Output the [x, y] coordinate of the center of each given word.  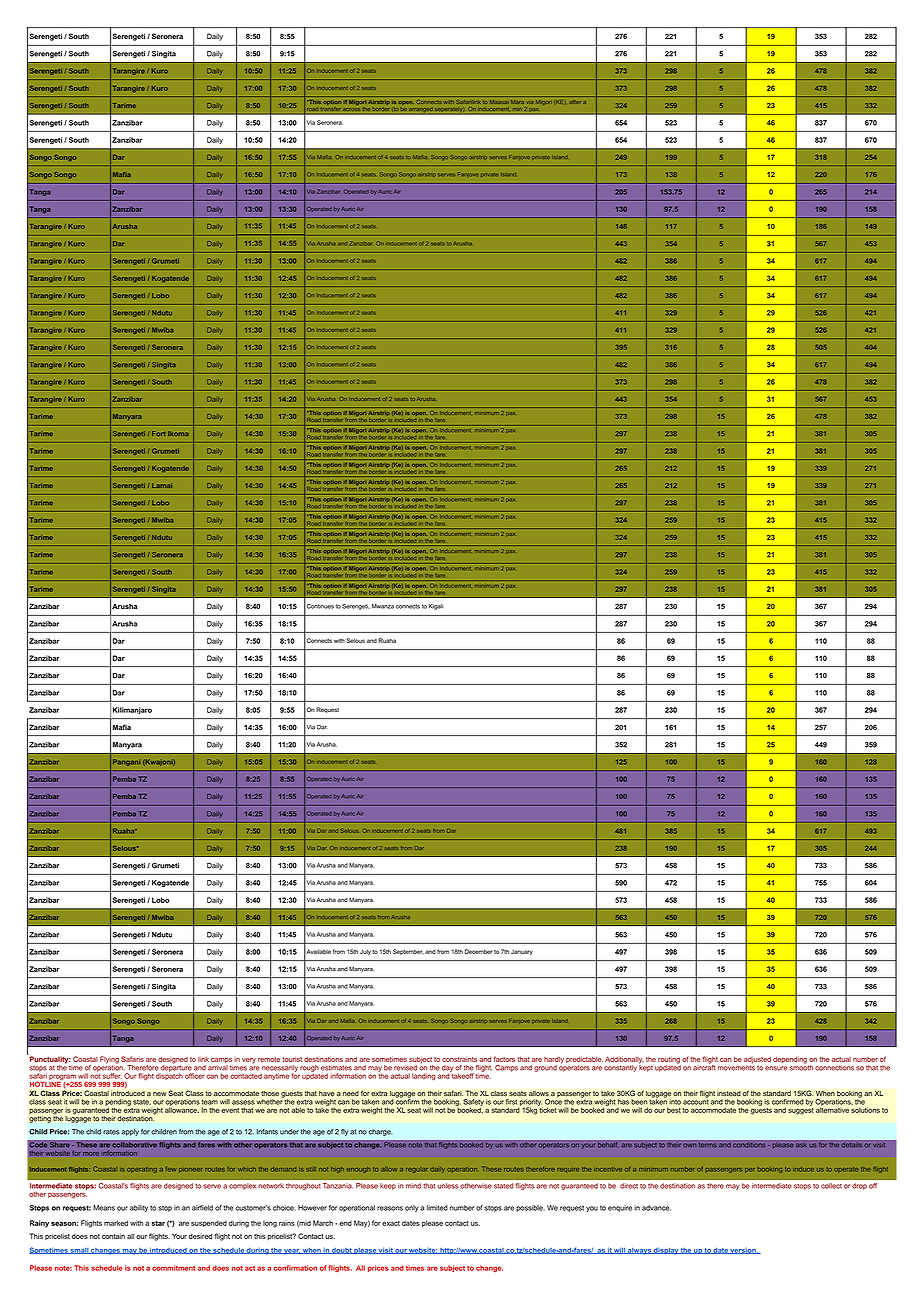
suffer [111, 1076]
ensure [776, 1068]
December [478, 951]
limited [437, 1208]
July [365, 952]
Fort [158, 433]
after [575, 102]
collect [831, 1186]
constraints [459, 1059]
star [158, 1223]
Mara [517, 102]
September [408, 952]
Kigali [436, 607]
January [522, 952]
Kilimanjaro [132, 710]
